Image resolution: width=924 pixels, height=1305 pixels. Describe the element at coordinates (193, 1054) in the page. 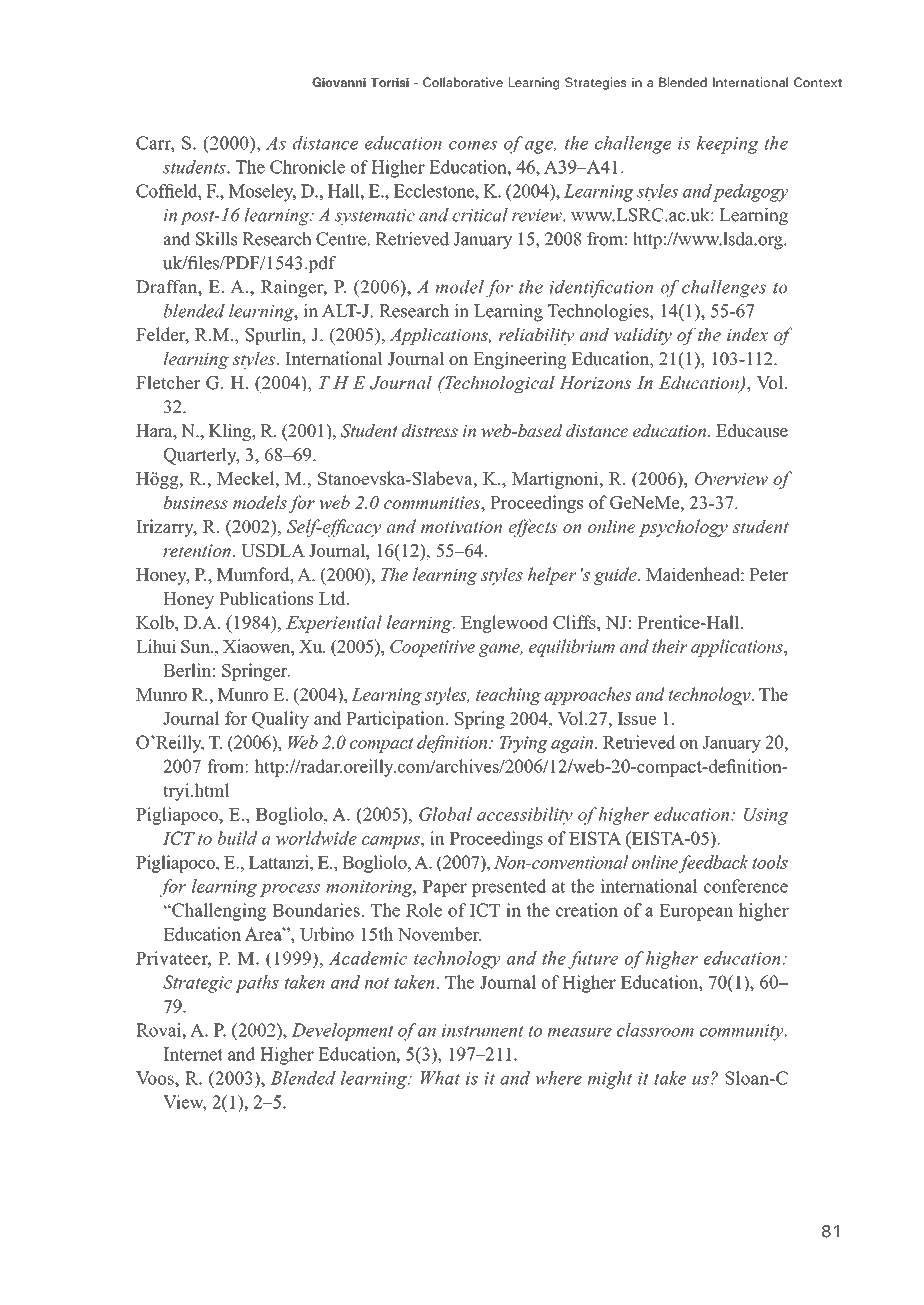

I see `Internet` at that location.
